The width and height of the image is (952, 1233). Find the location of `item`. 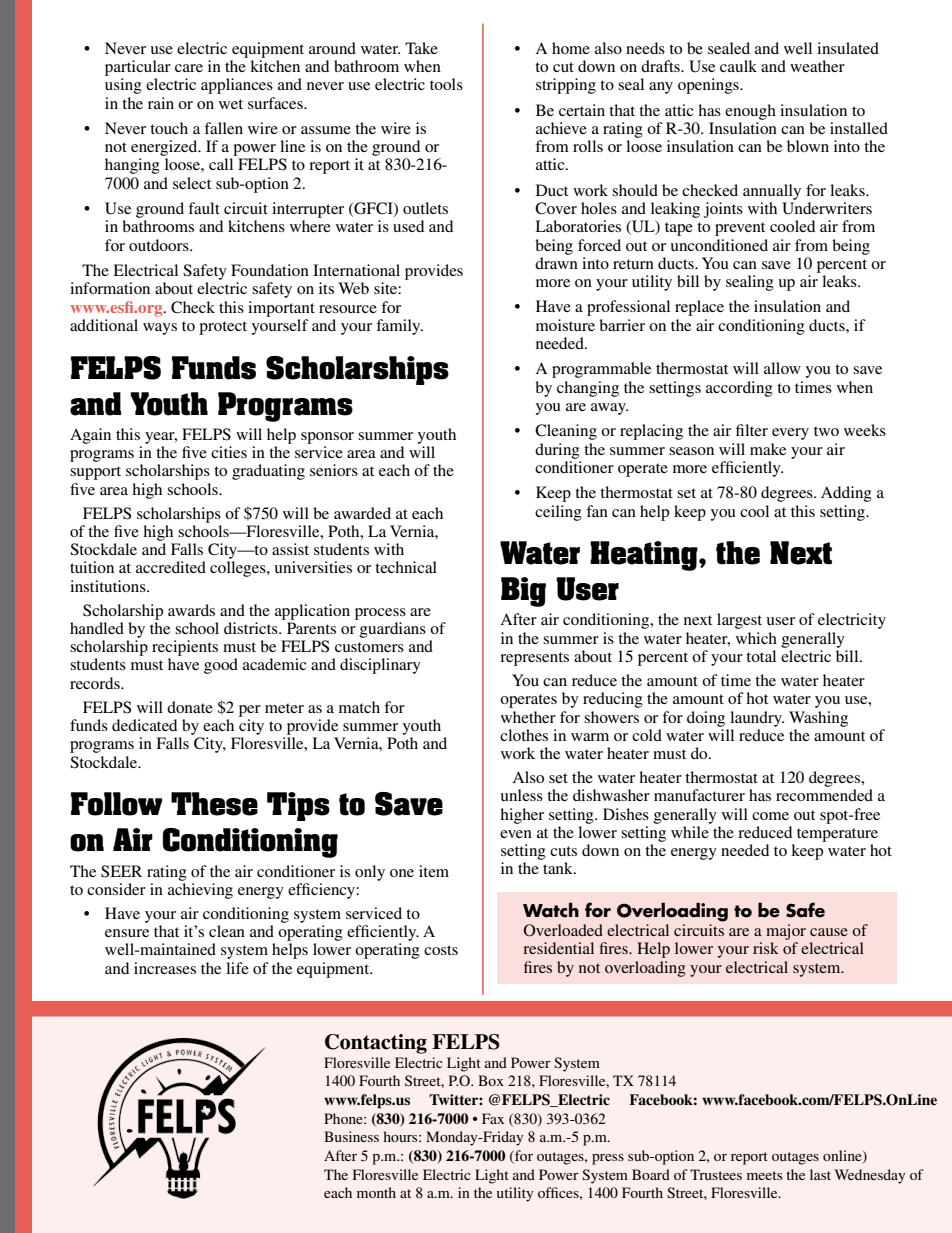

item is located at coordinates (434, 871).
